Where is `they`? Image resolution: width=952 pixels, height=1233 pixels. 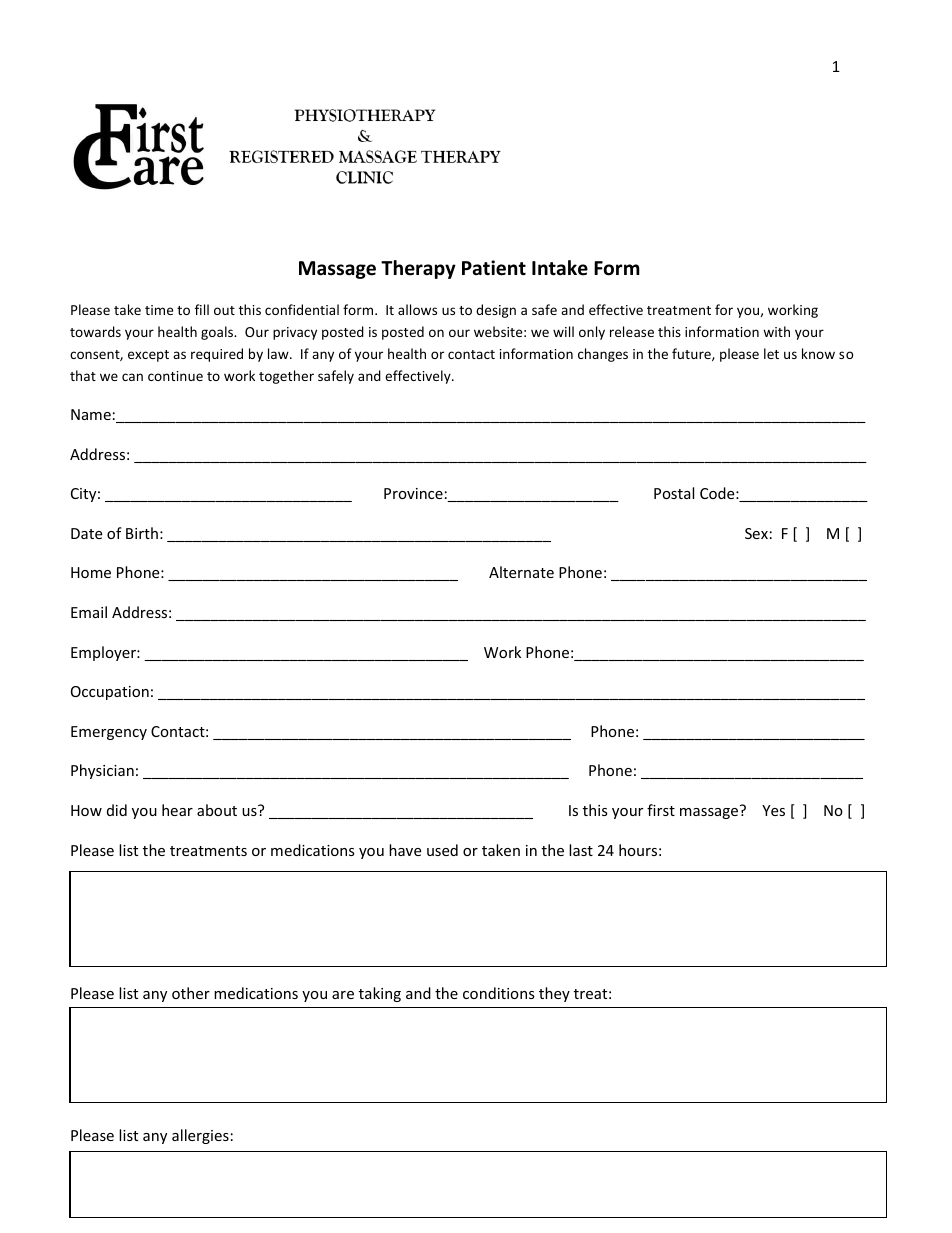
they is located at coordinates (554, 994).
